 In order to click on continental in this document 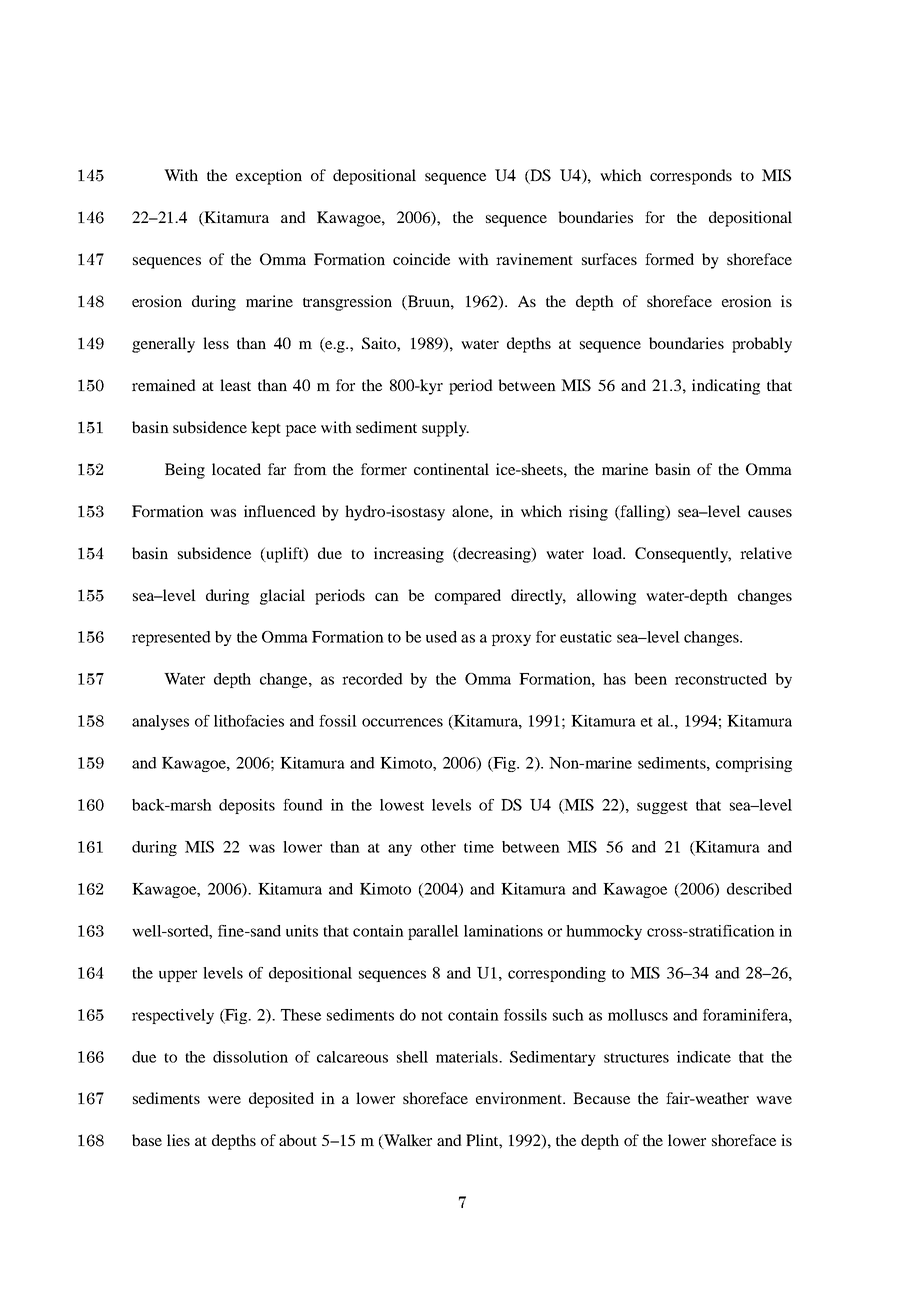, I will do `click(451, 469)`.
